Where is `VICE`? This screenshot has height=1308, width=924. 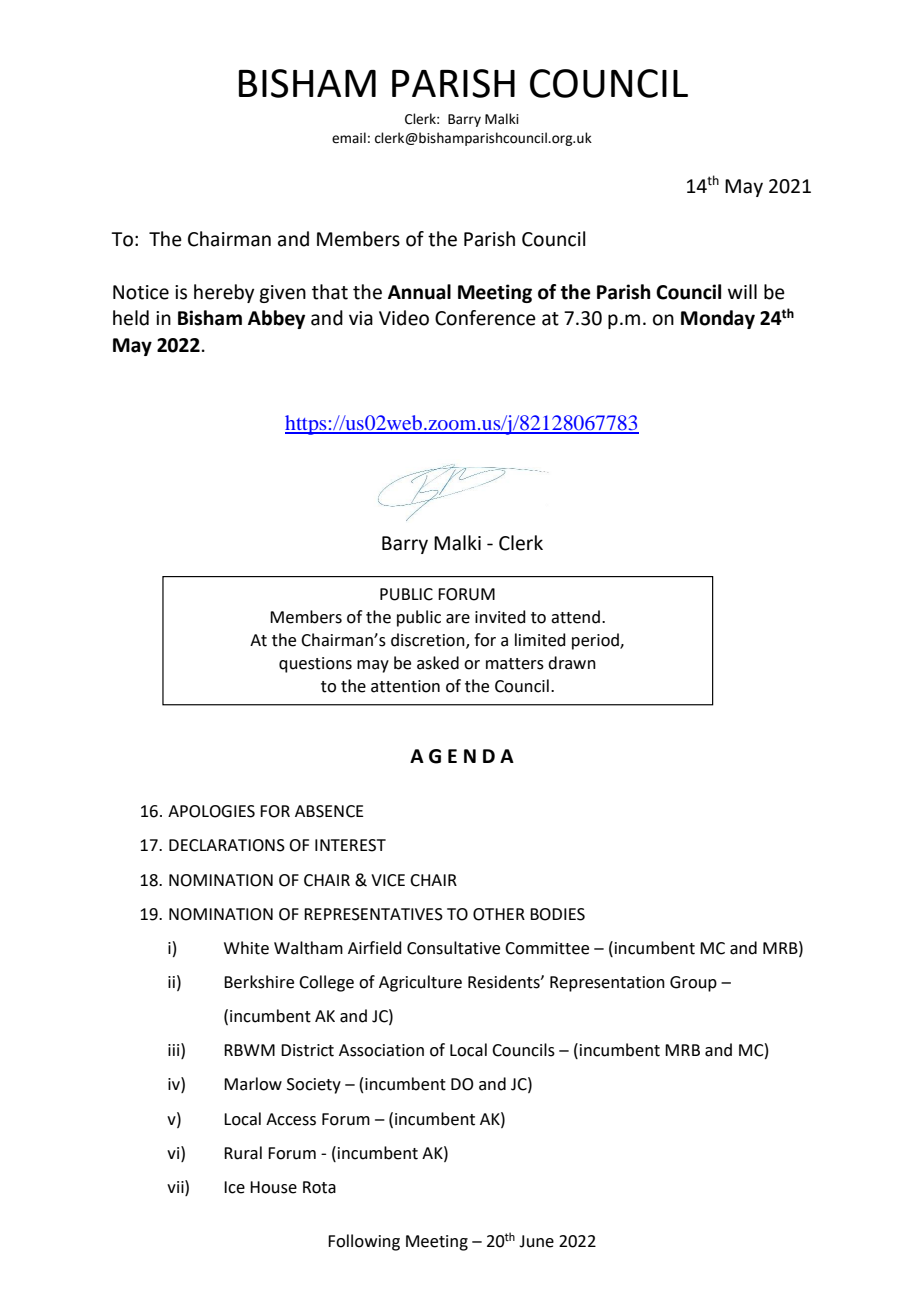
VICE is located at coordinates (388, 880).
